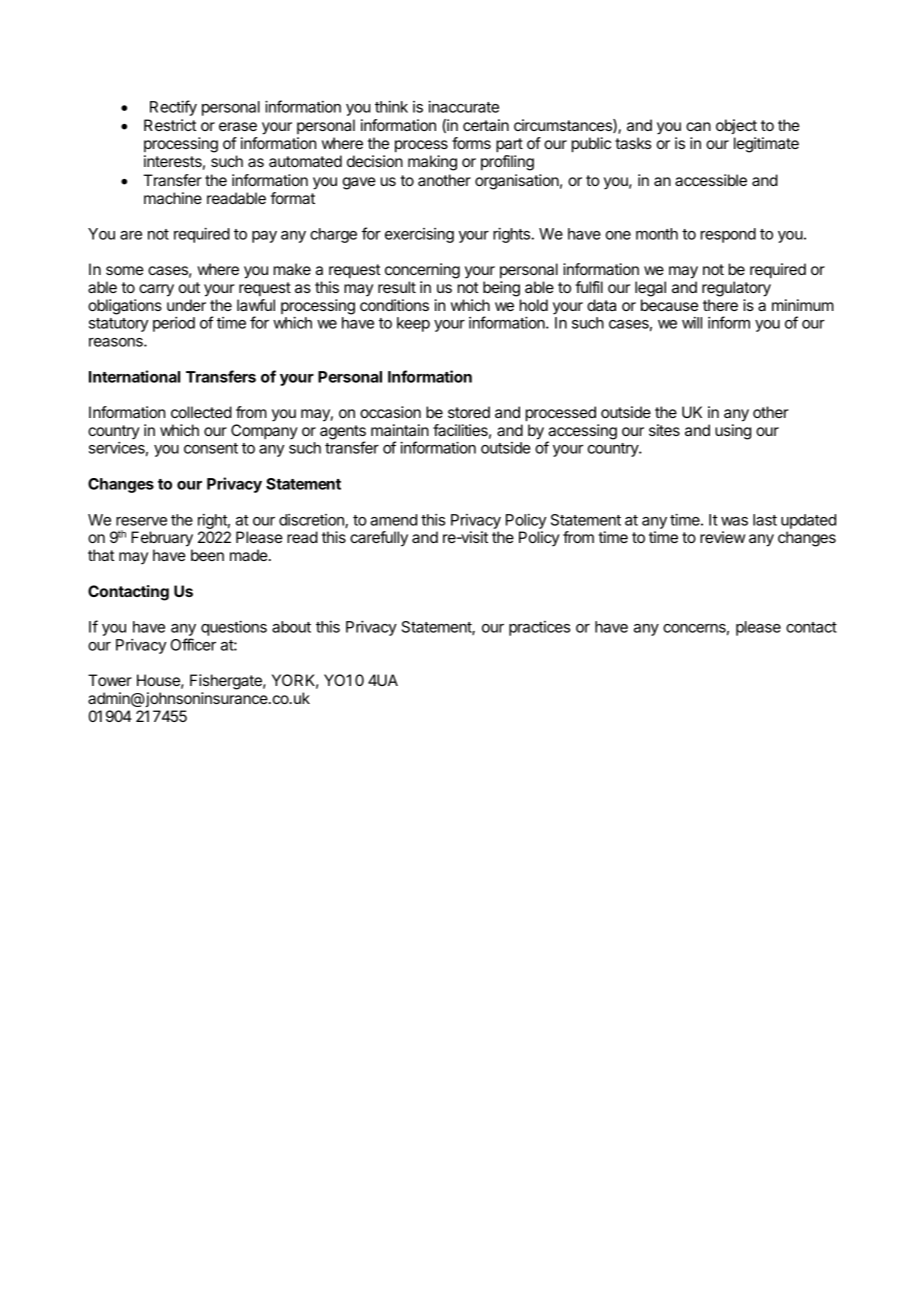 This screenshot has height=1308, width=924. What do you see at coordinates (207, 555) in the screenshot?
I see `been` at bounding box center [207, 555].
